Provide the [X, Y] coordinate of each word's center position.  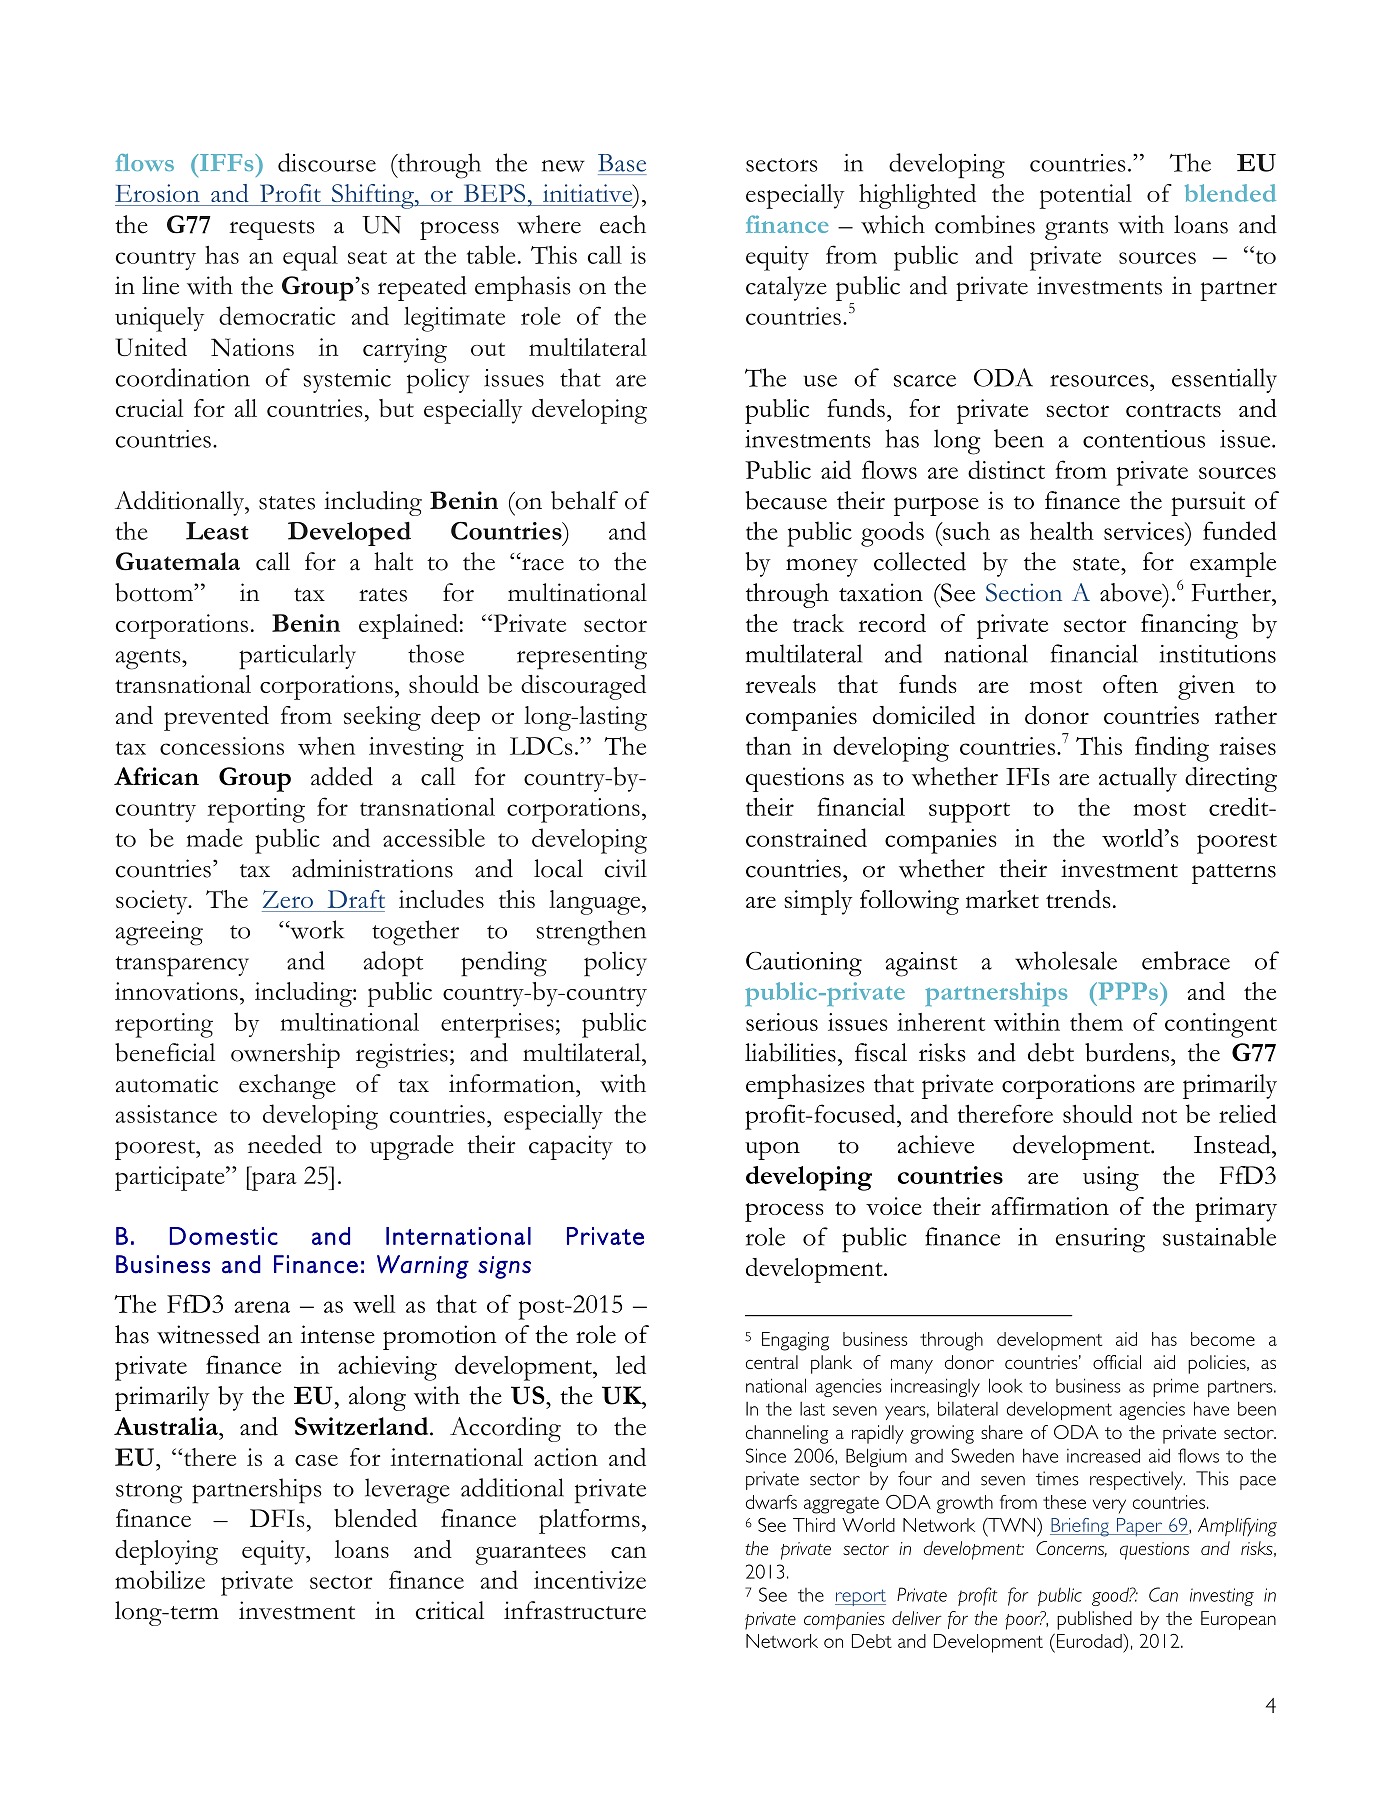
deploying [166, 1552]
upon [772, 1150]
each [623, 224]
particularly [297, 657]
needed [285, 1144]
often [1130, 684]
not [1159, 1116]
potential [1085, 196]
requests [272, 230]
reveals [780, 684]
